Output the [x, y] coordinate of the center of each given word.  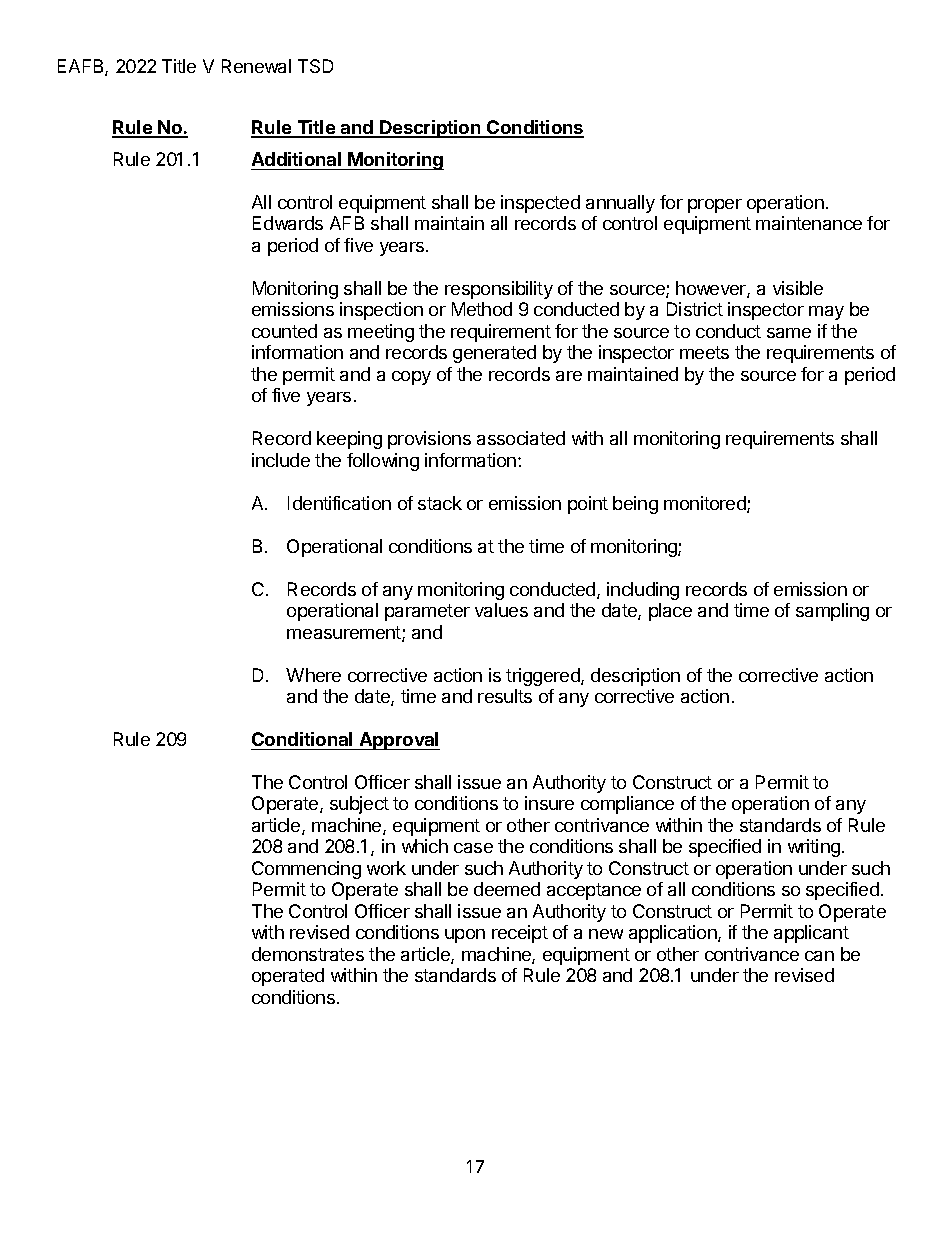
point [588, 505]
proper [715, 206]
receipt [520, 934]
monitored [706, 504]
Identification [339, 503]
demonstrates [308, 954]
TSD [315, 66]
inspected [540, 204]
